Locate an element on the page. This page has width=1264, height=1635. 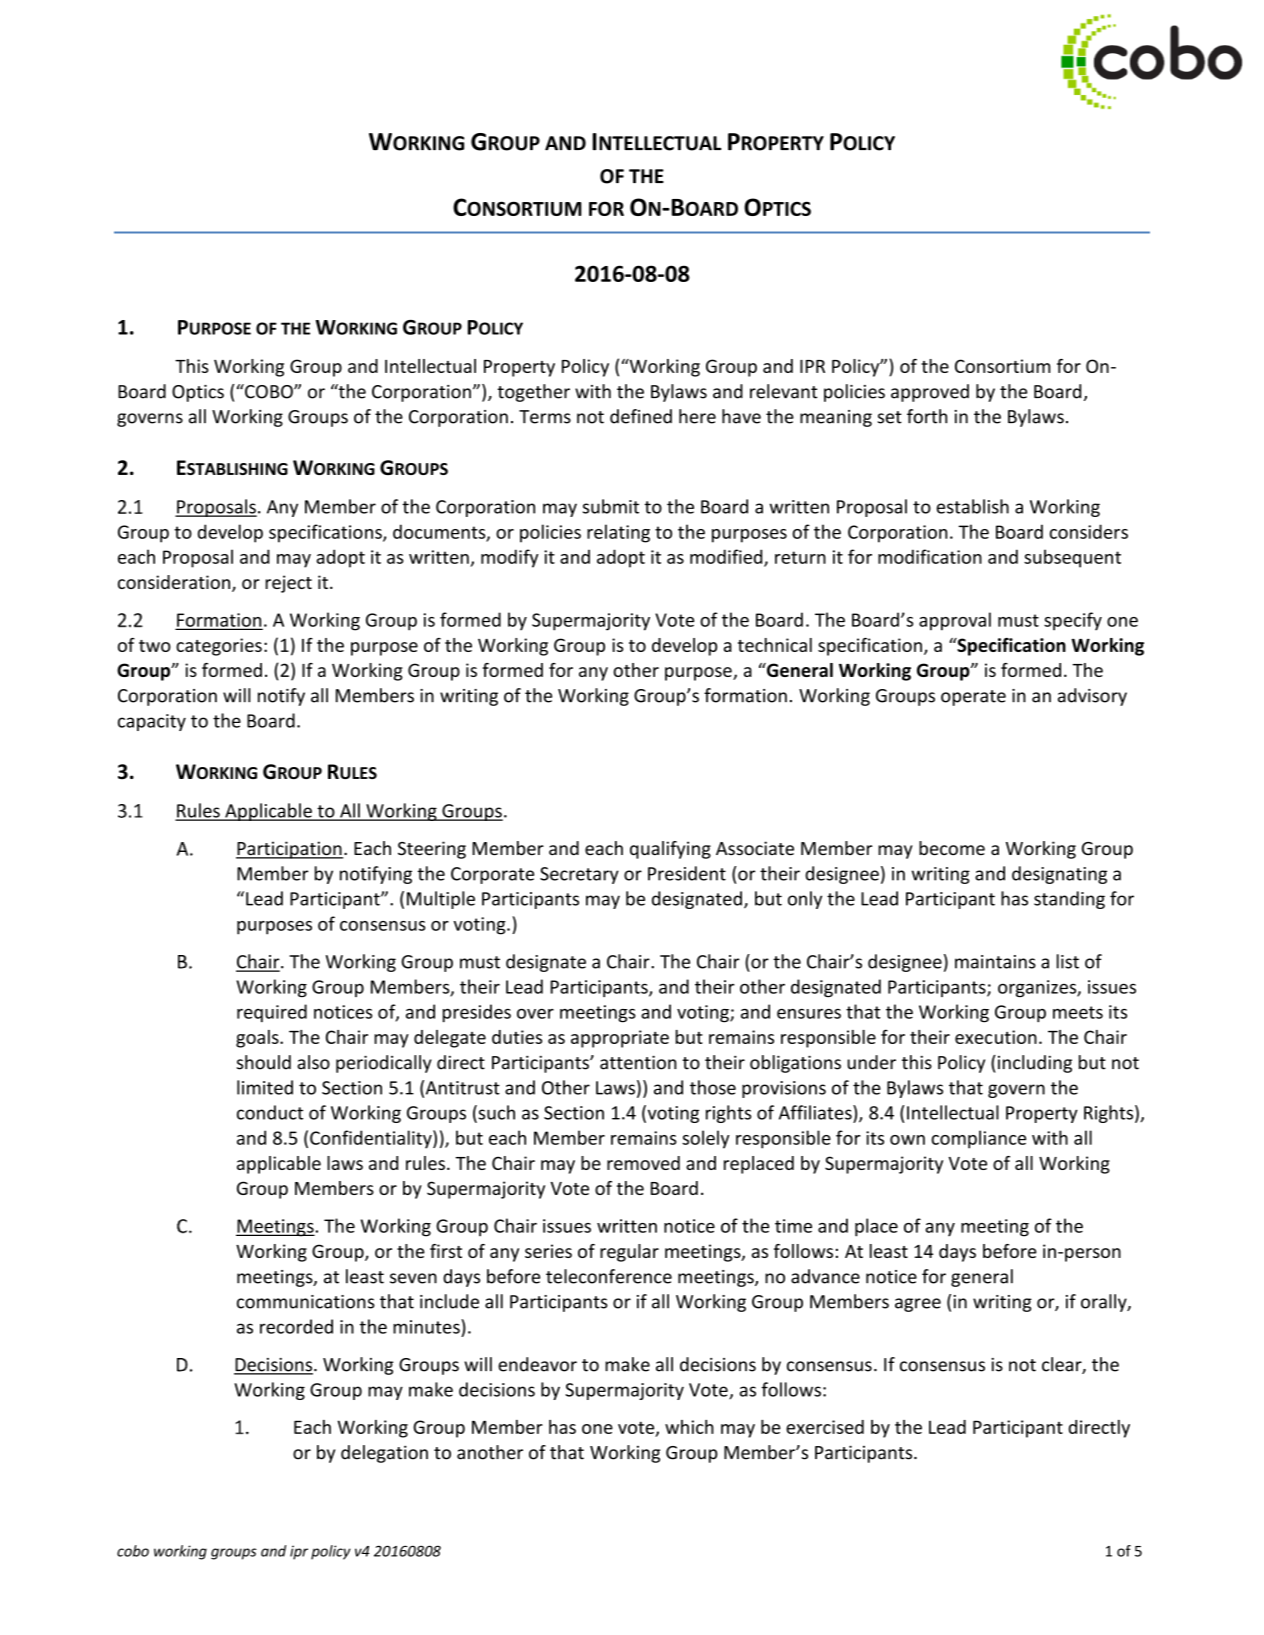
together is located at coordinates (534, 393).
